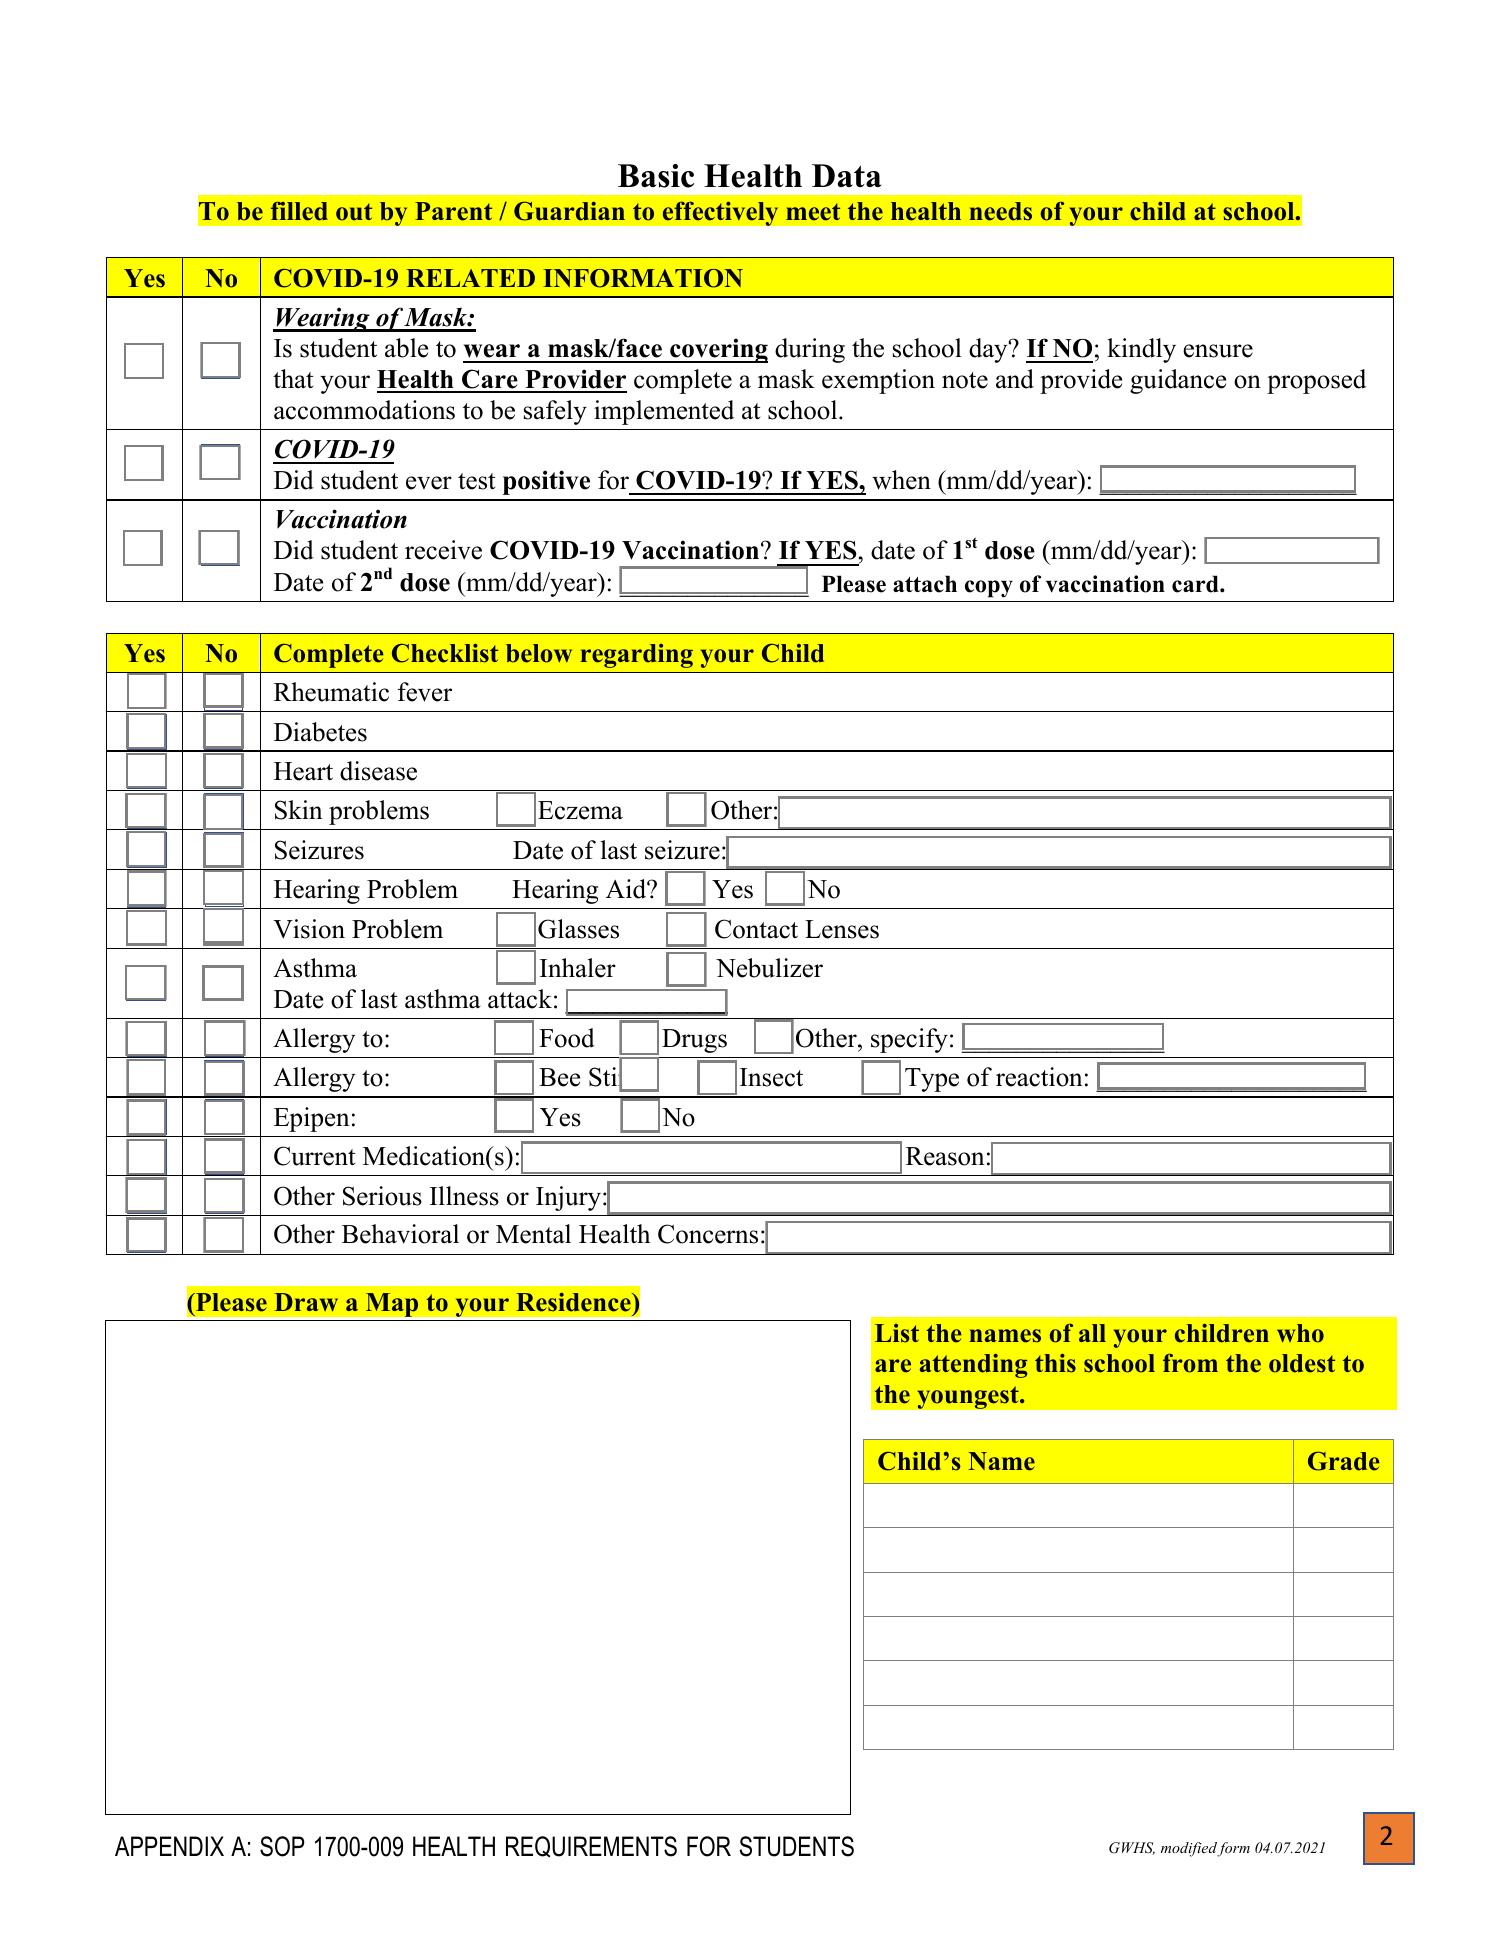 The image size is (1500, 1941). I want to click on filled, so click(299, 211).
